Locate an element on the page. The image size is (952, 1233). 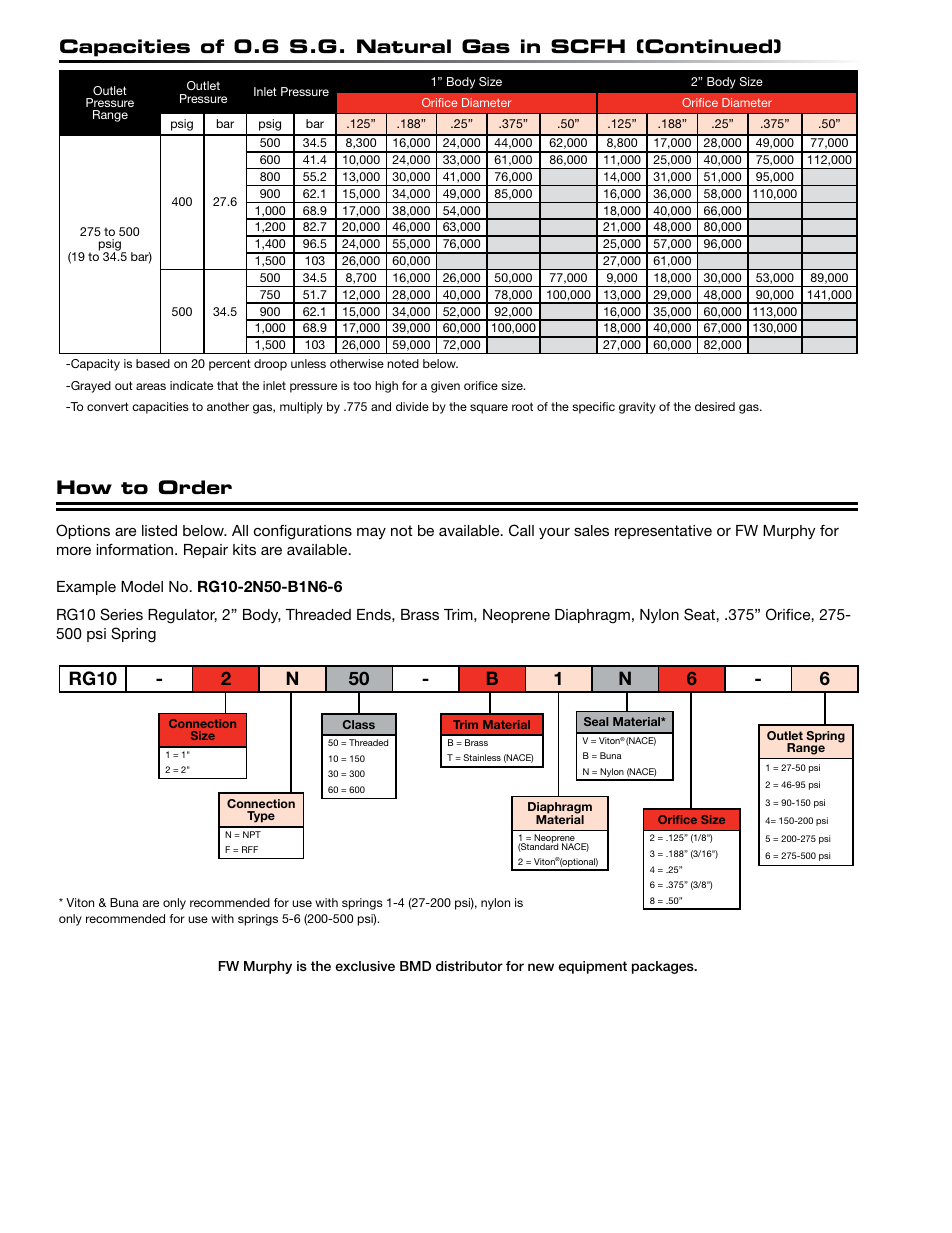
Natural is located at coordinates (404, 46).
